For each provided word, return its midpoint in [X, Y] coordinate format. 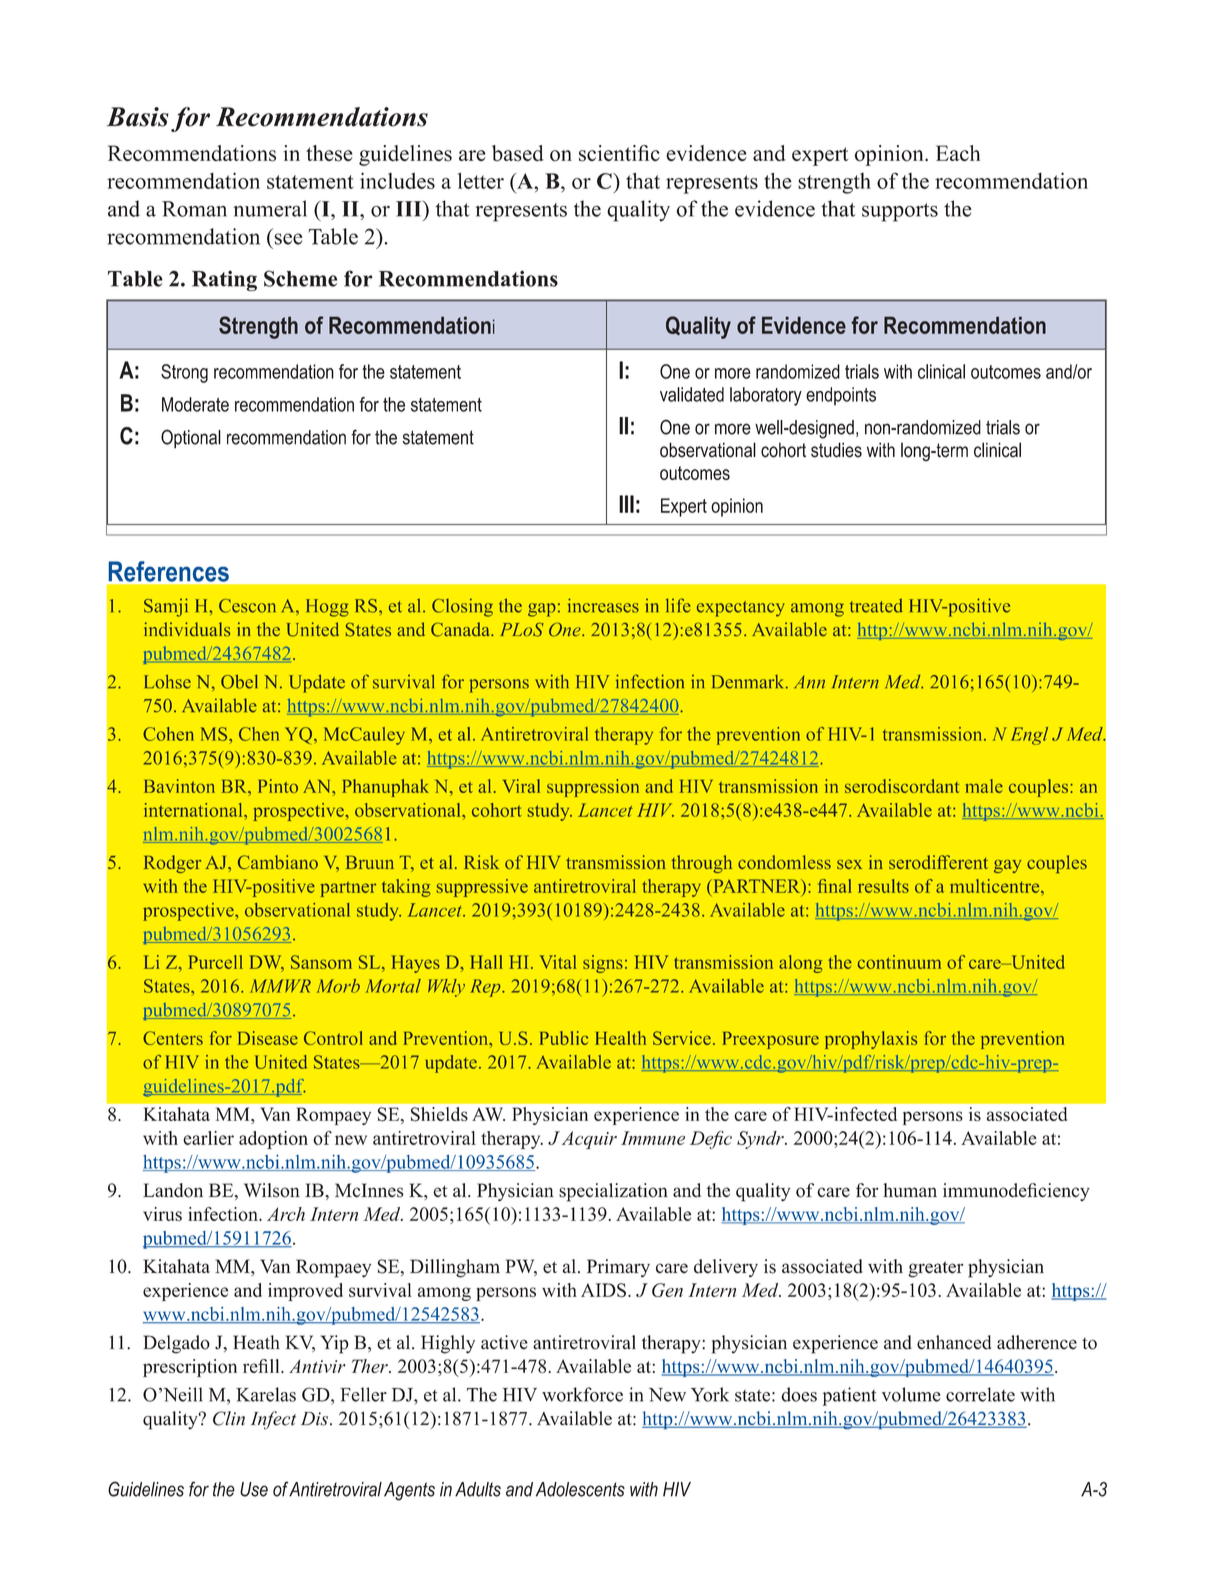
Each [958, 153]
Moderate [195, 404]
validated [692, 394]
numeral [270, 208]
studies [836, 450]
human [910, 1190]
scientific [619, 153]
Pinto [278, 786]
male [984, 786]
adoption [273, 1140]
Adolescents [580, 1489]
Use [254, 1489]
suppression [593, 788]
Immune [653, 1138]
